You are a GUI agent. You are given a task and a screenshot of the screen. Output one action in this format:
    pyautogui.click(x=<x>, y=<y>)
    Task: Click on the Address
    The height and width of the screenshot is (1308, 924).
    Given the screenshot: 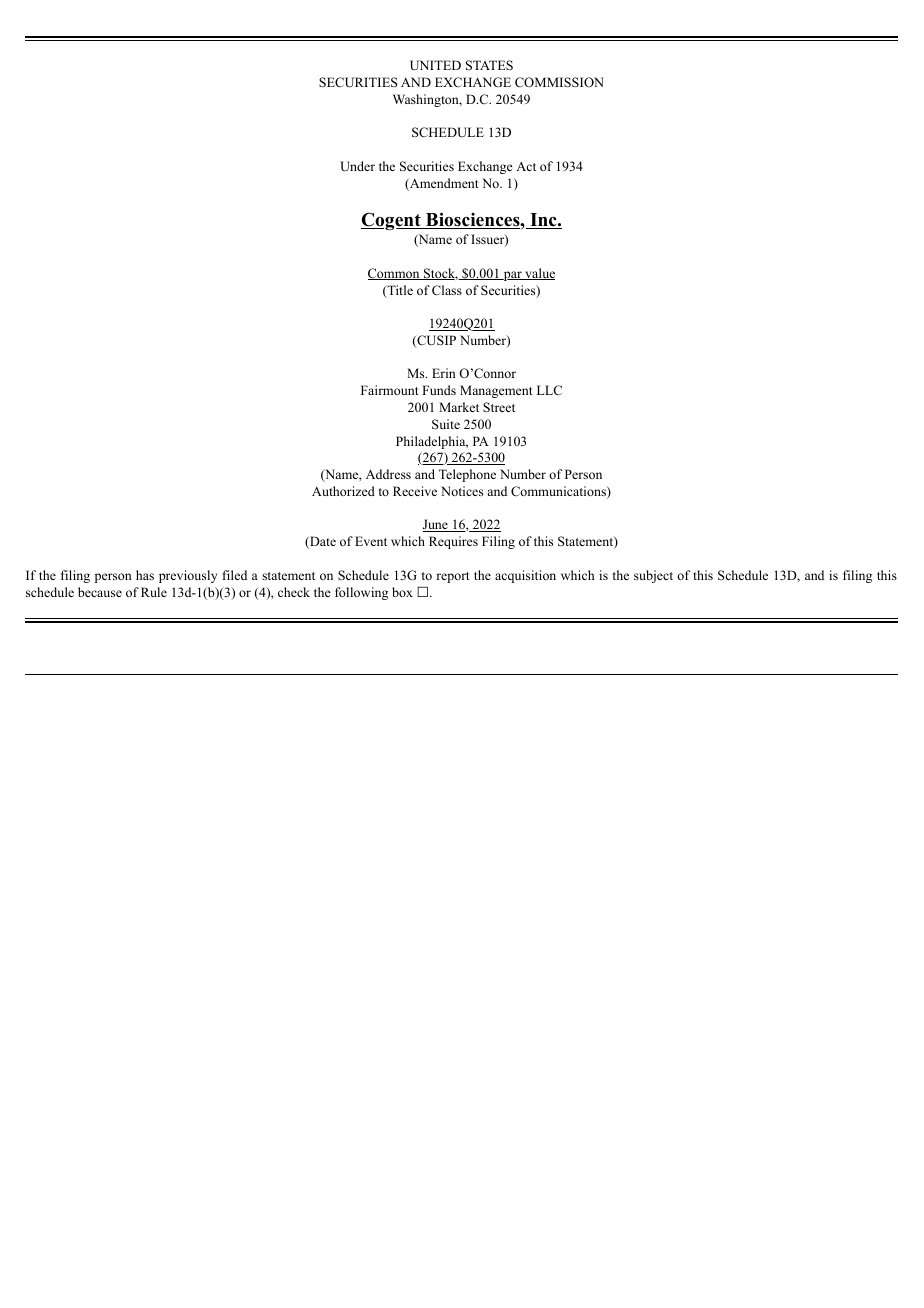 What is the action you would take?
    pyautogui.click(x=388, y=474)
